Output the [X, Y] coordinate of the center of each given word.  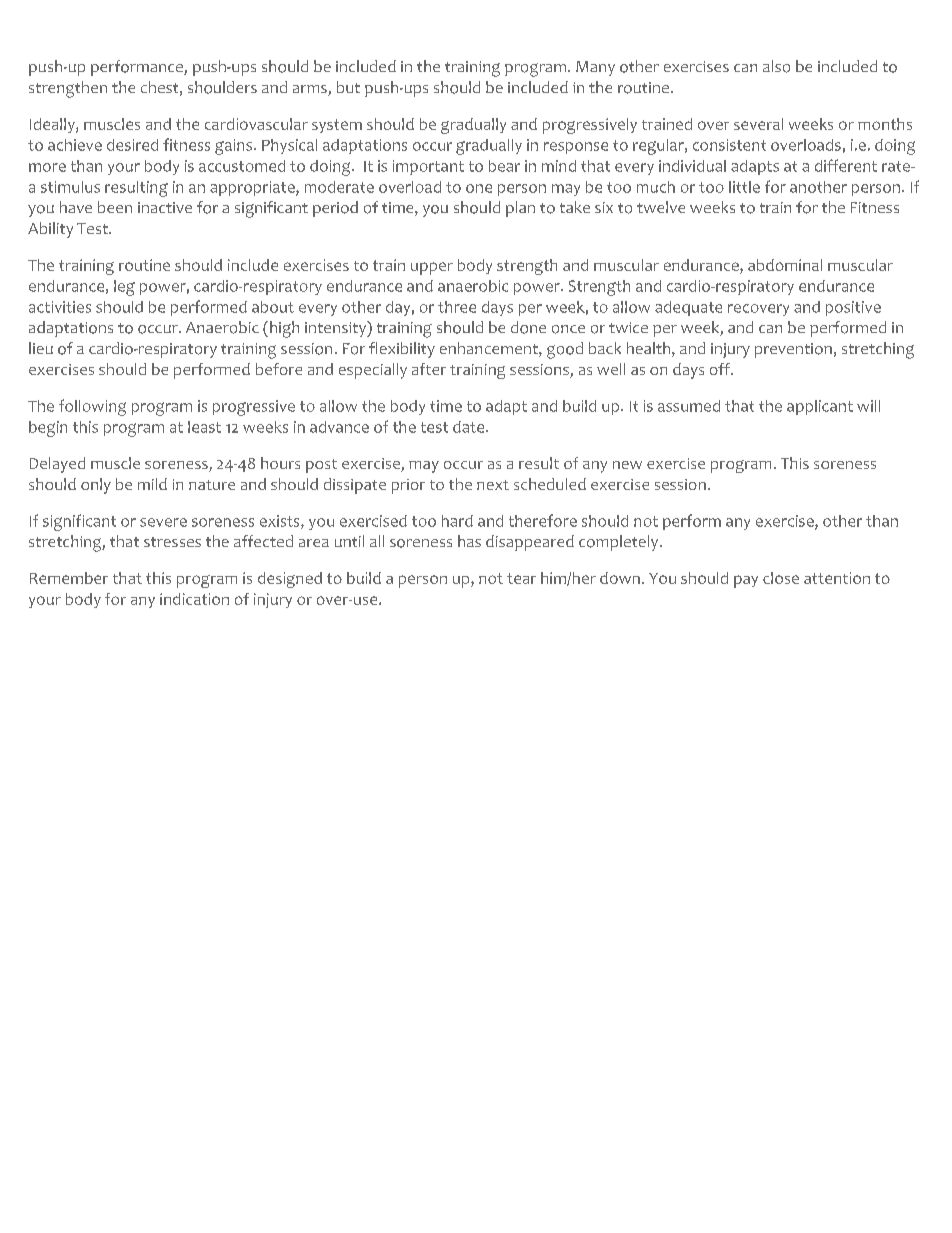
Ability [50, 230]
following [92, 407]
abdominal [785, 265]
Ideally [53, 125]
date [470, 427]
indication [194, 599]
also [776, 66]
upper [432, 268]
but [348, 87]
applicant [820, 407]
